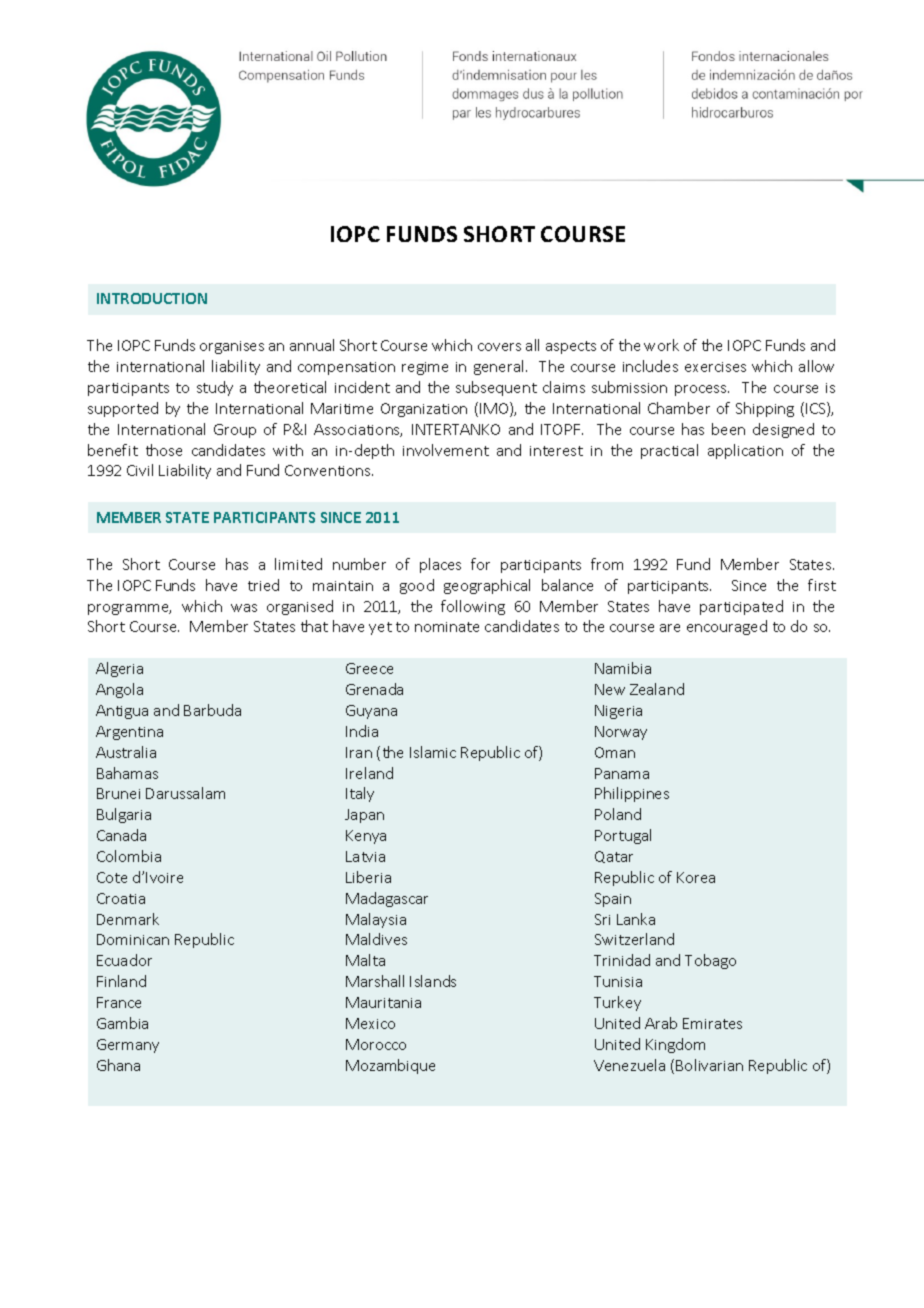 This image has height=1308, width=924. I want to click on organises, so click(232, 347).
